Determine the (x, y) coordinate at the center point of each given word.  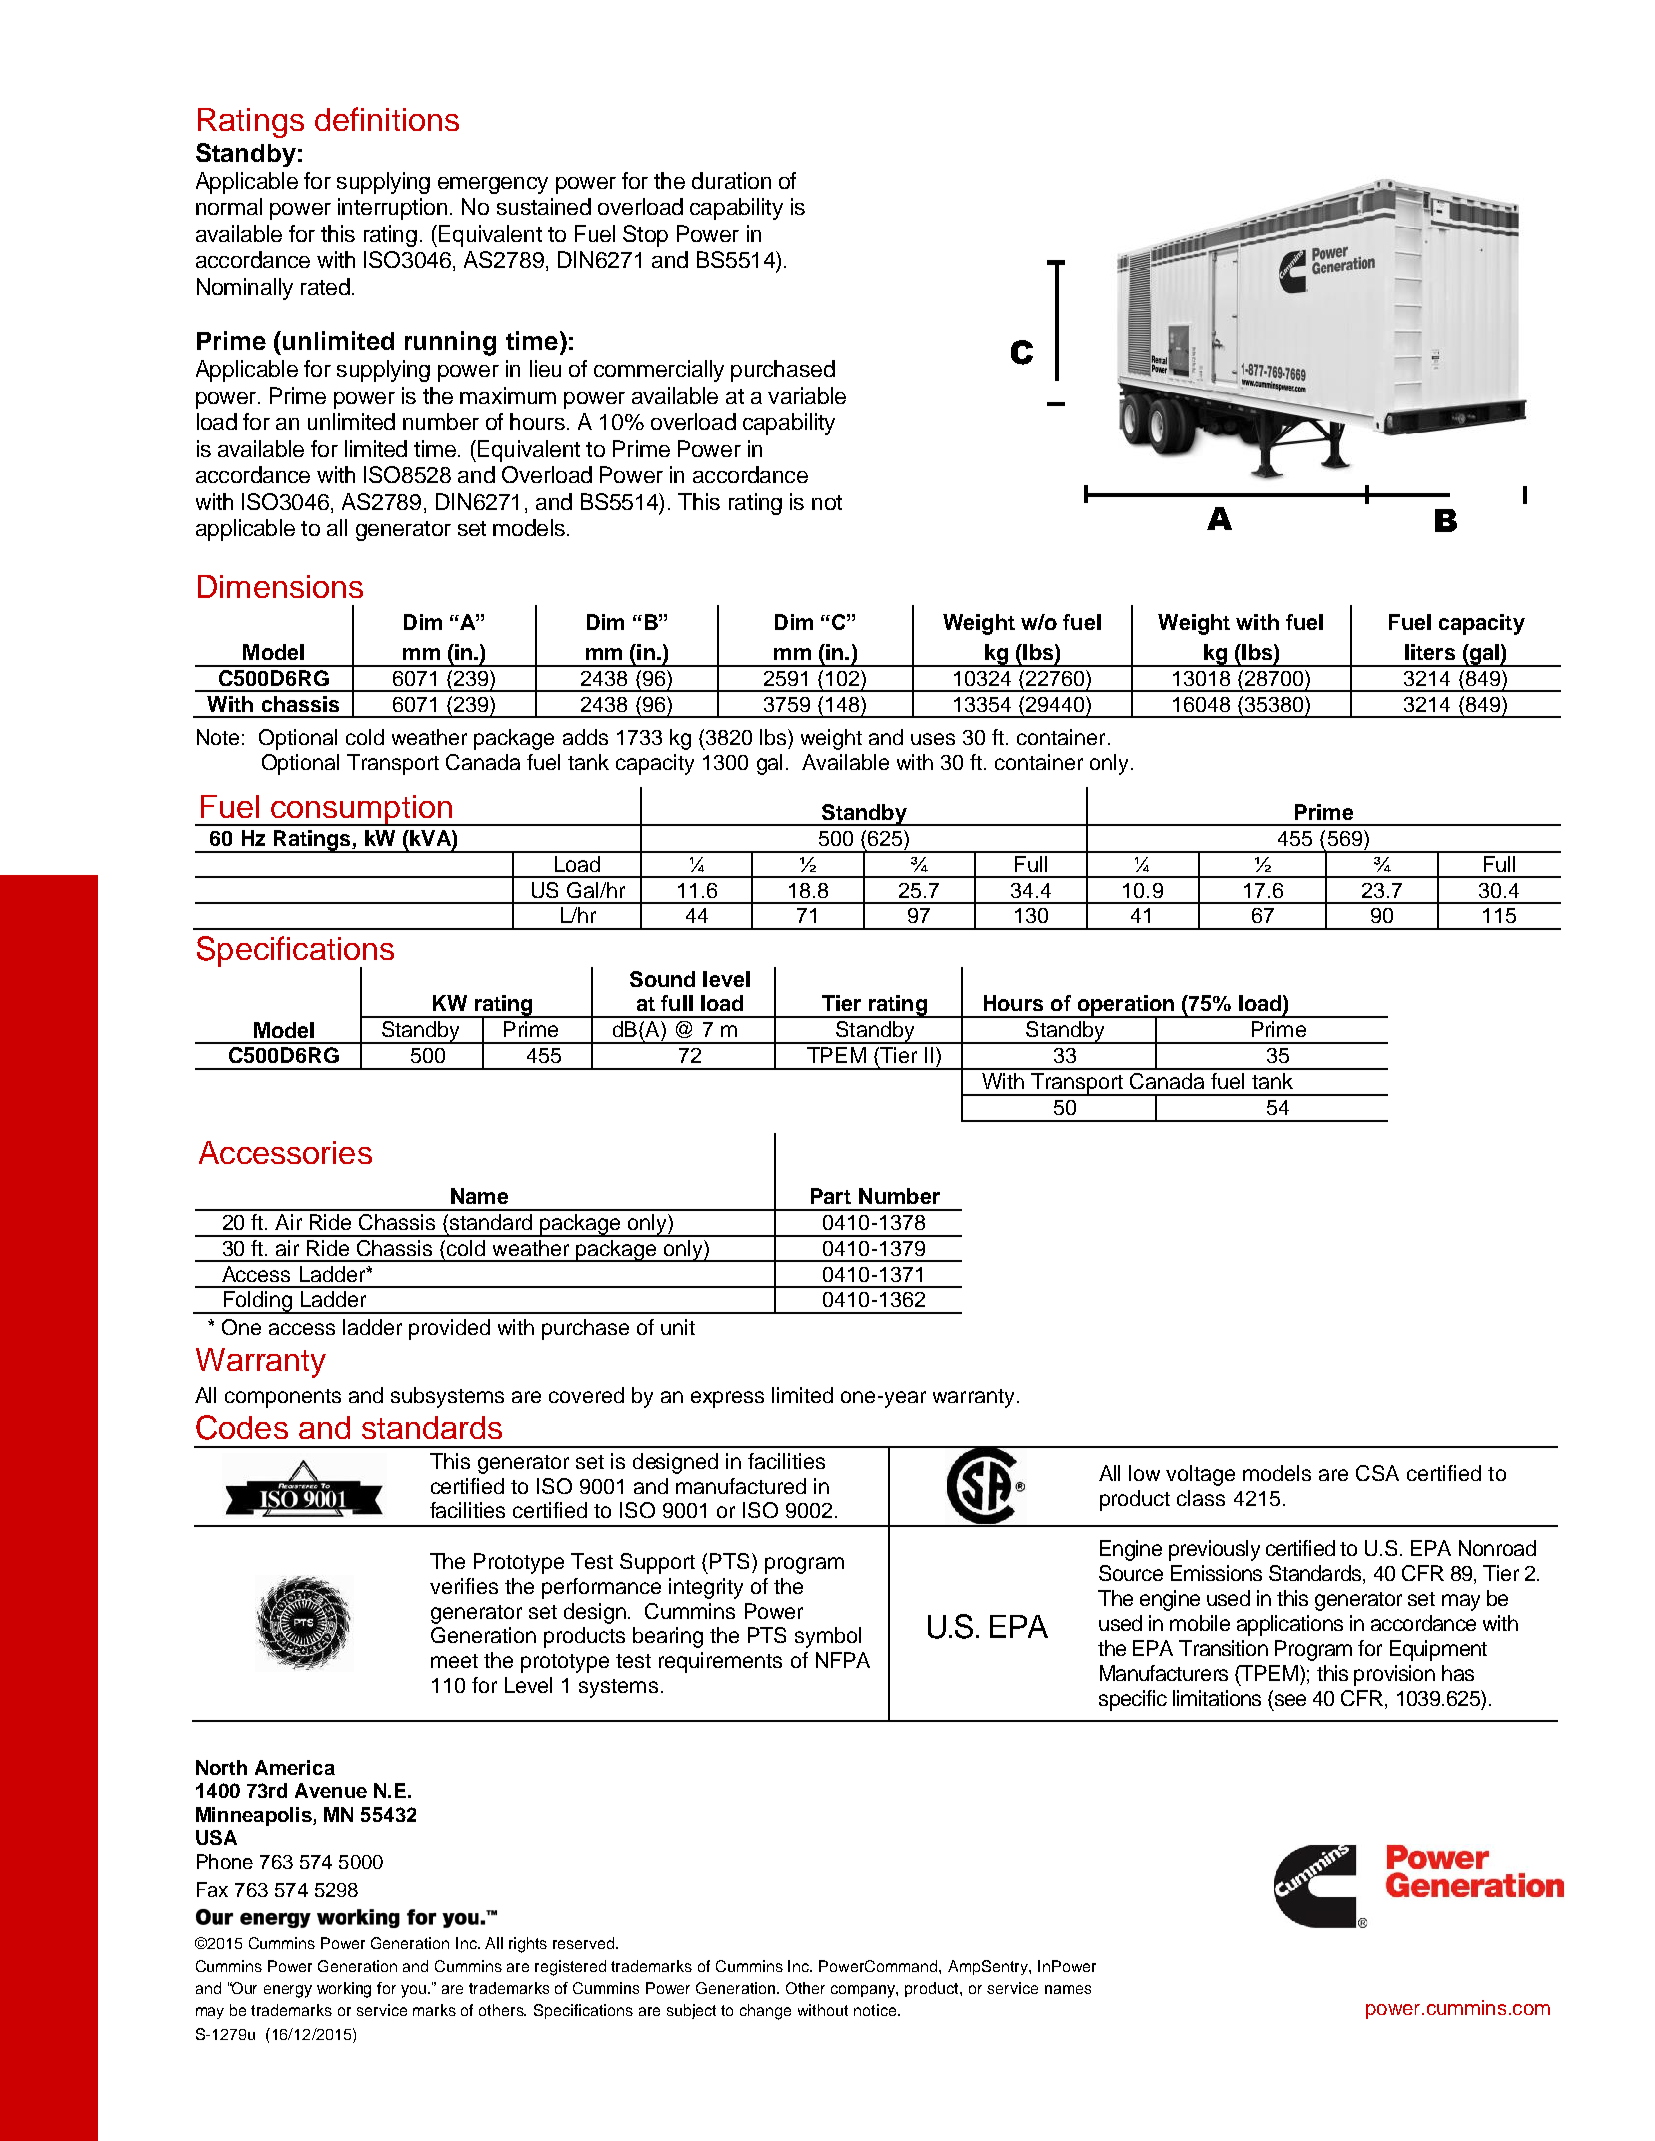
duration (731, 180)
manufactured (741, 1486)
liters (1430, 652)
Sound (662, 979)
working (344, 1990)
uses (933, 739)
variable (807, 395)
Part (831, 1196)
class (1201, 1498)
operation (1125, 1006)
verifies (464, 1586)
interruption (392, 209)
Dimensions (280, 586)
